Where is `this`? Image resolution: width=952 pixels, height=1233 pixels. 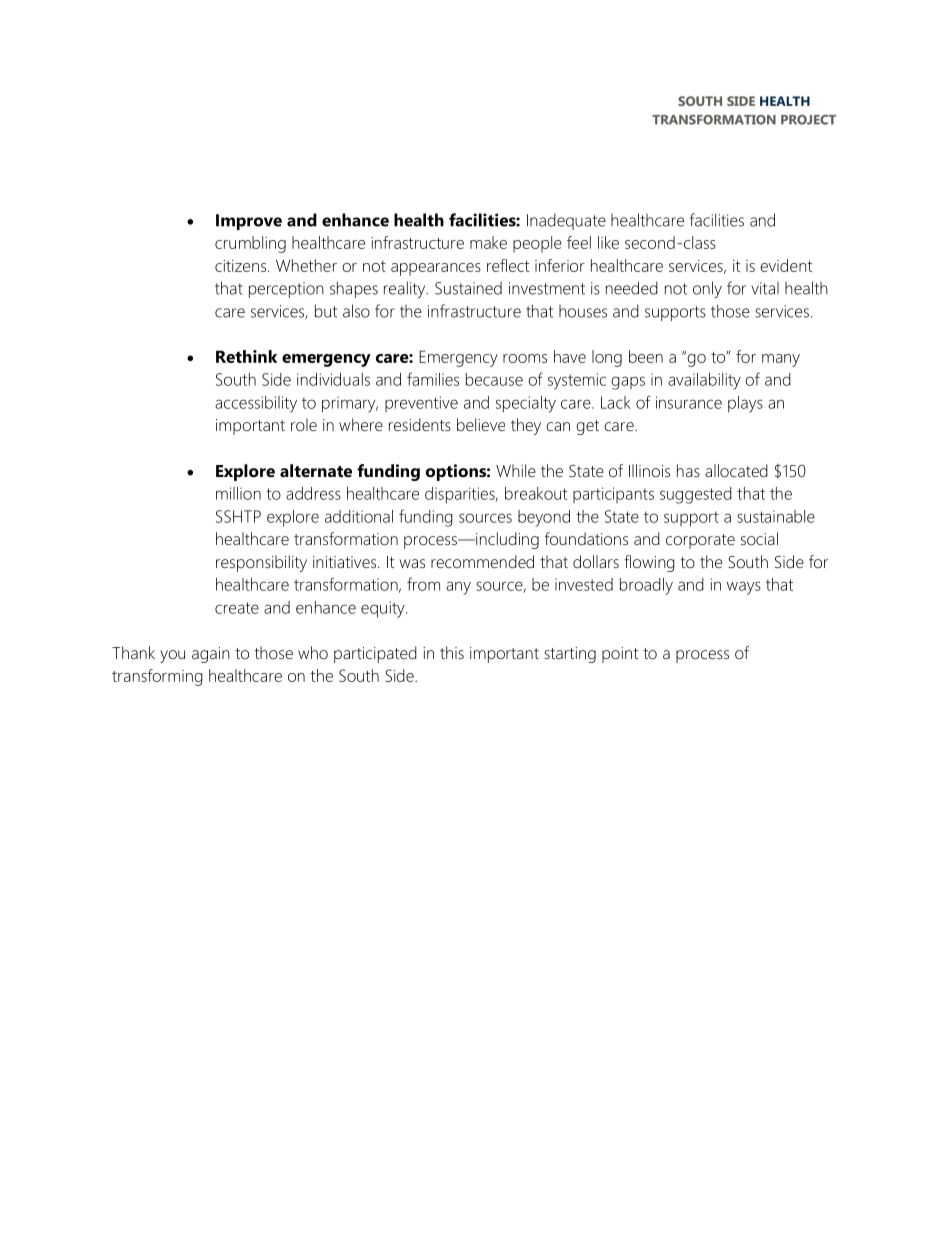
this is located at coordinates (452, 652).
